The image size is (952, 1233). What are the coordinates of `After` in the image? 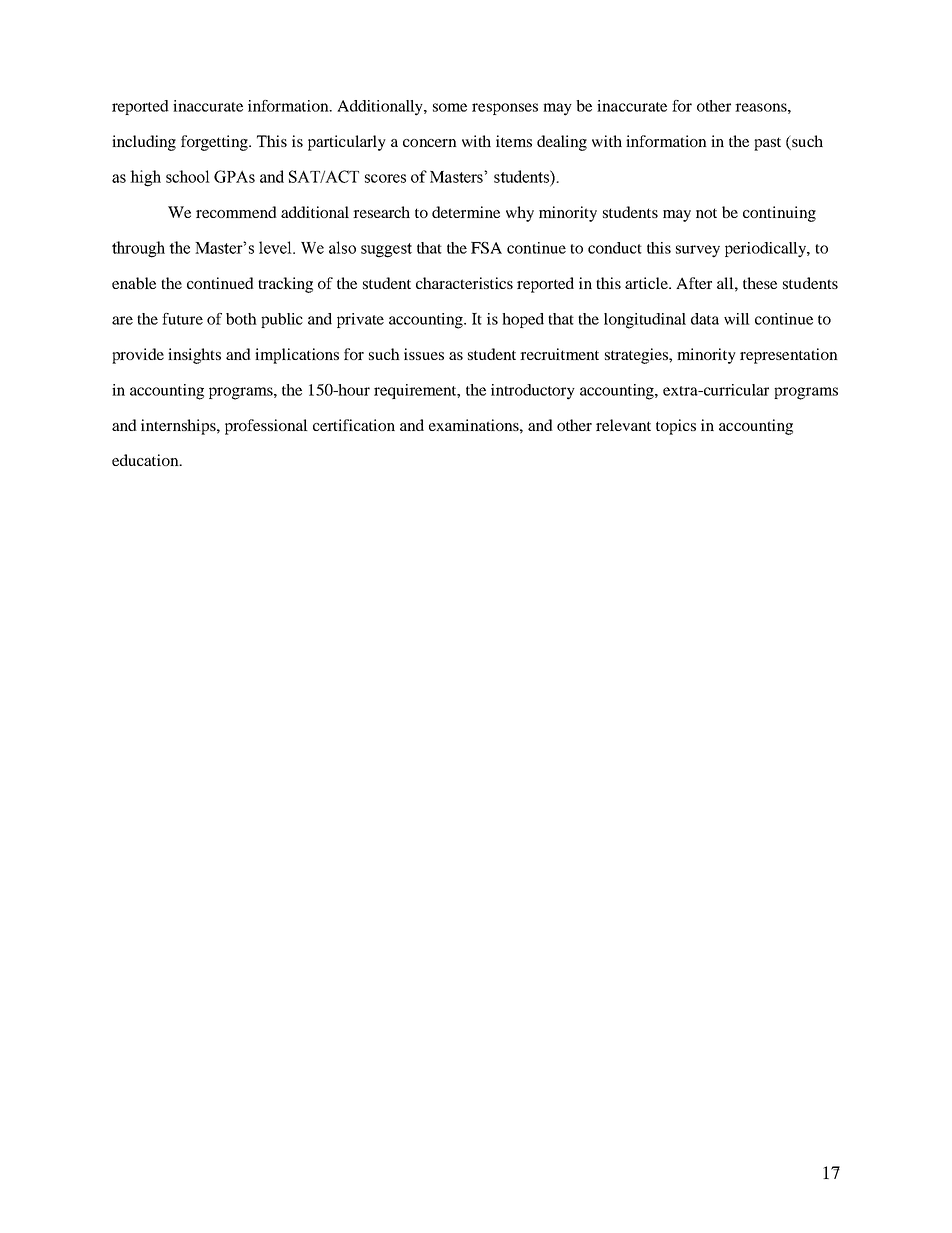 It's located at (694, 283).
